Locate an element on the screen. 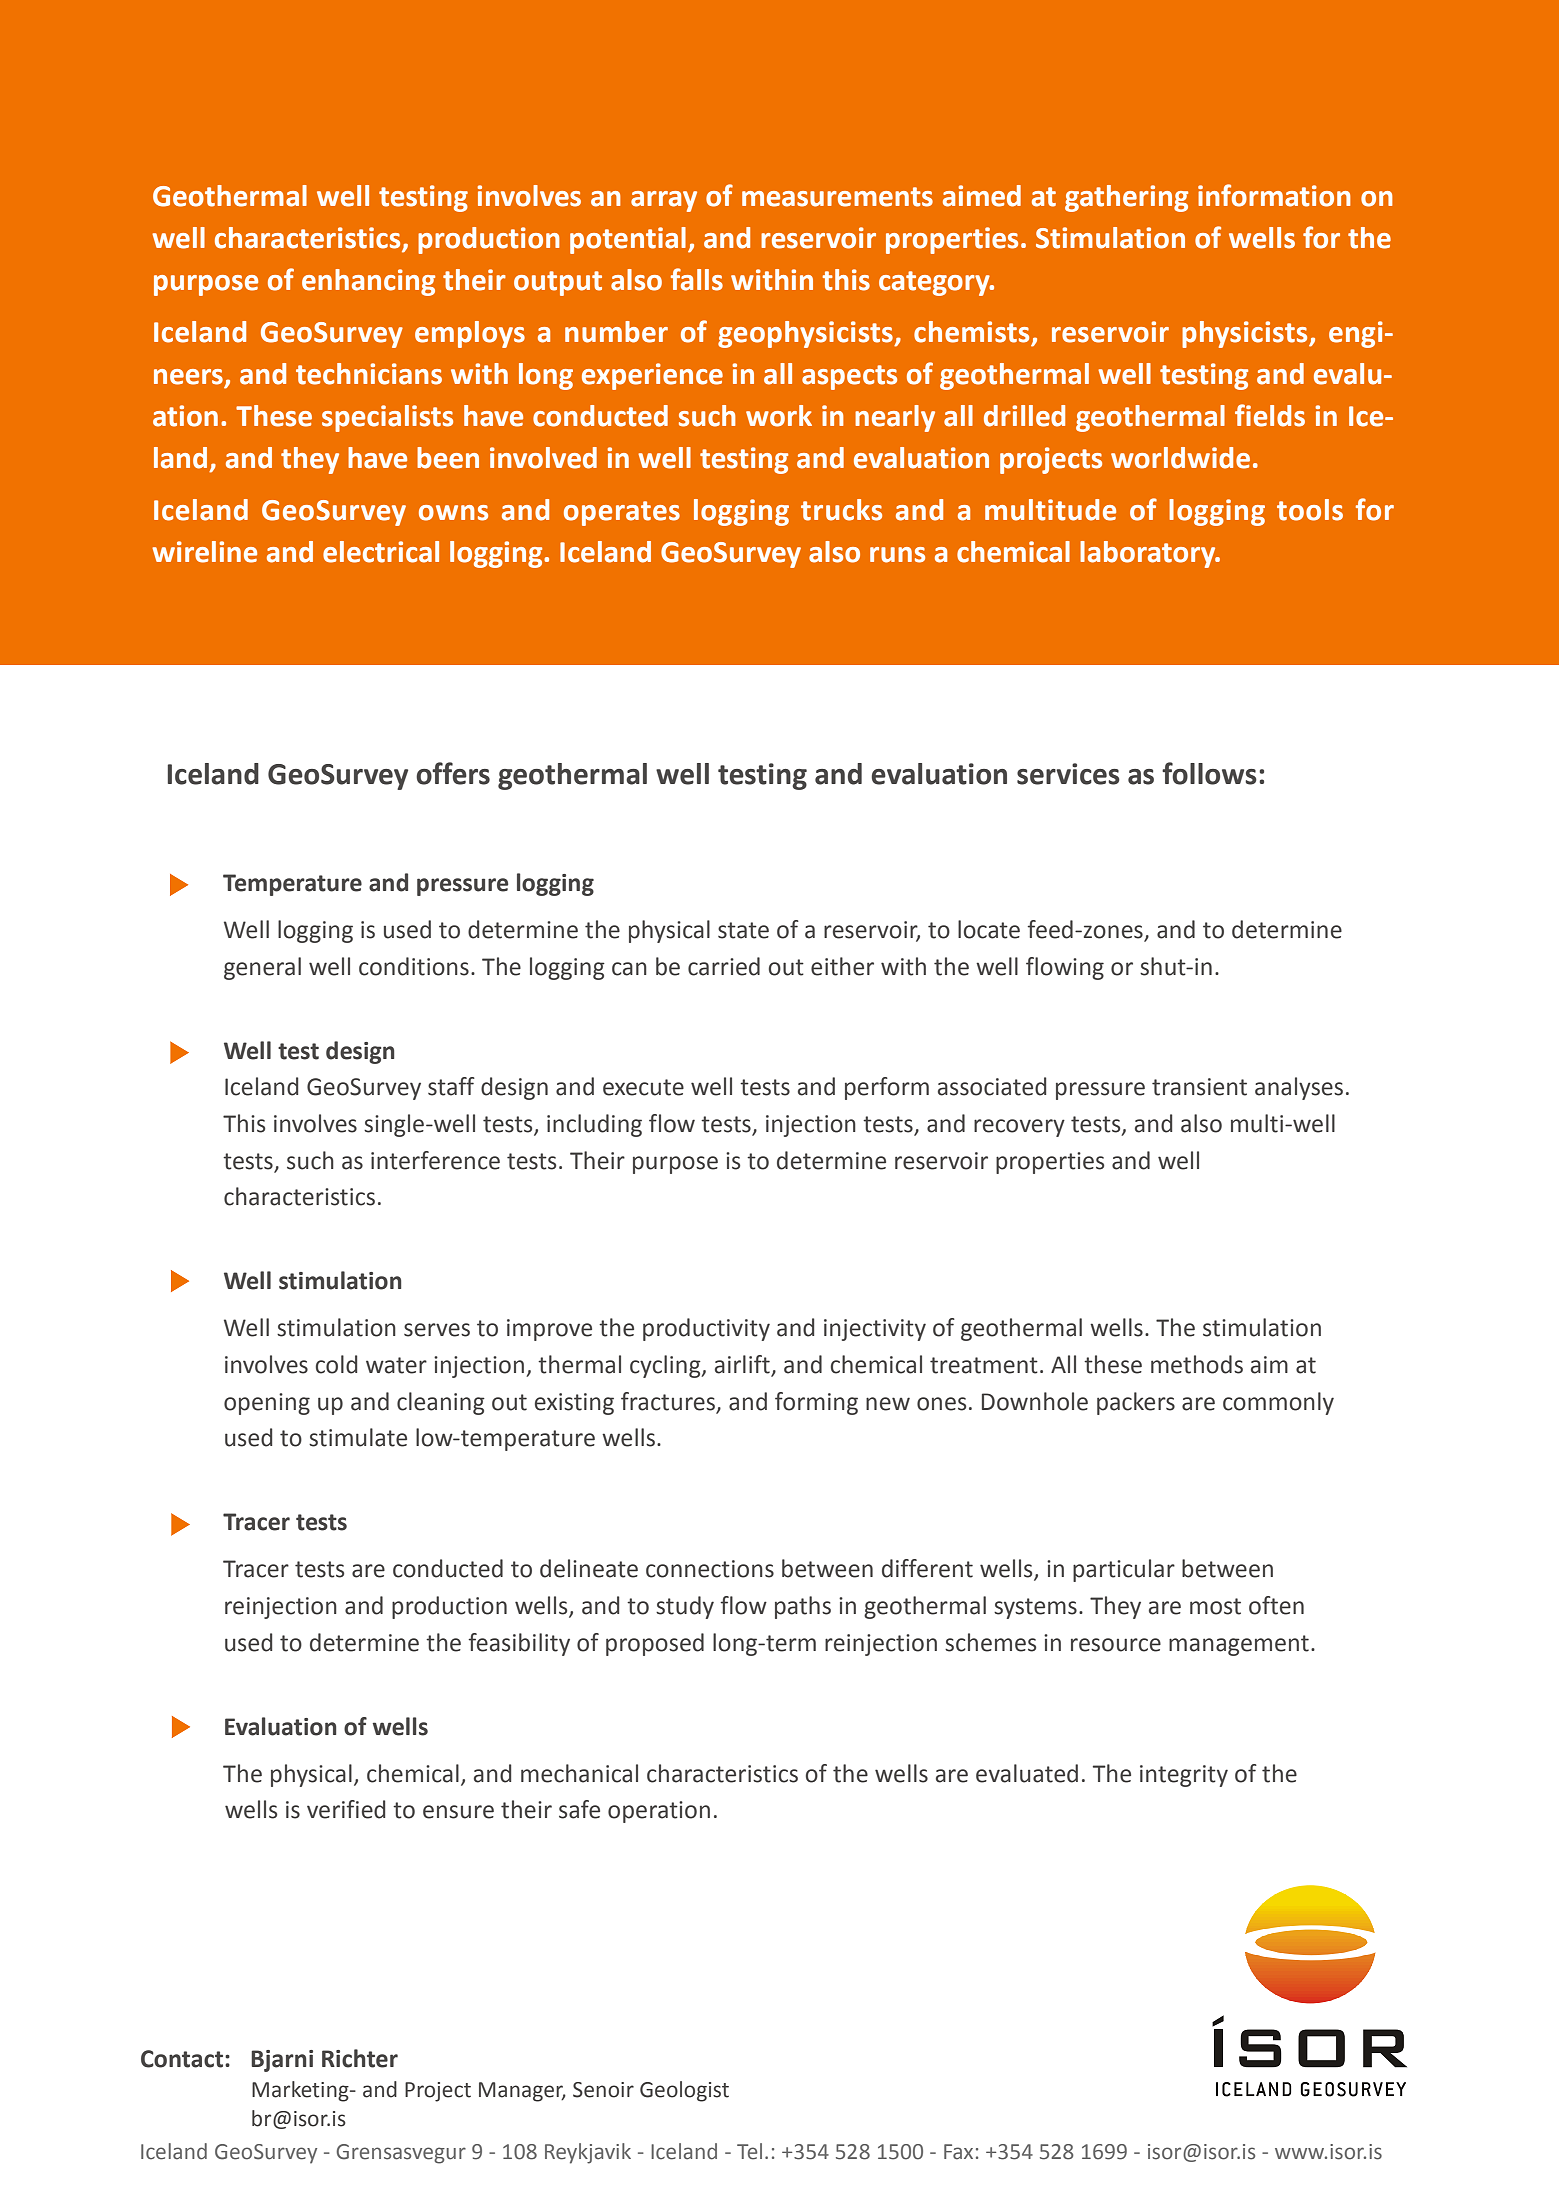 This screenshot has width=1559, height=2203. general is located at coordinates (262, 968).
